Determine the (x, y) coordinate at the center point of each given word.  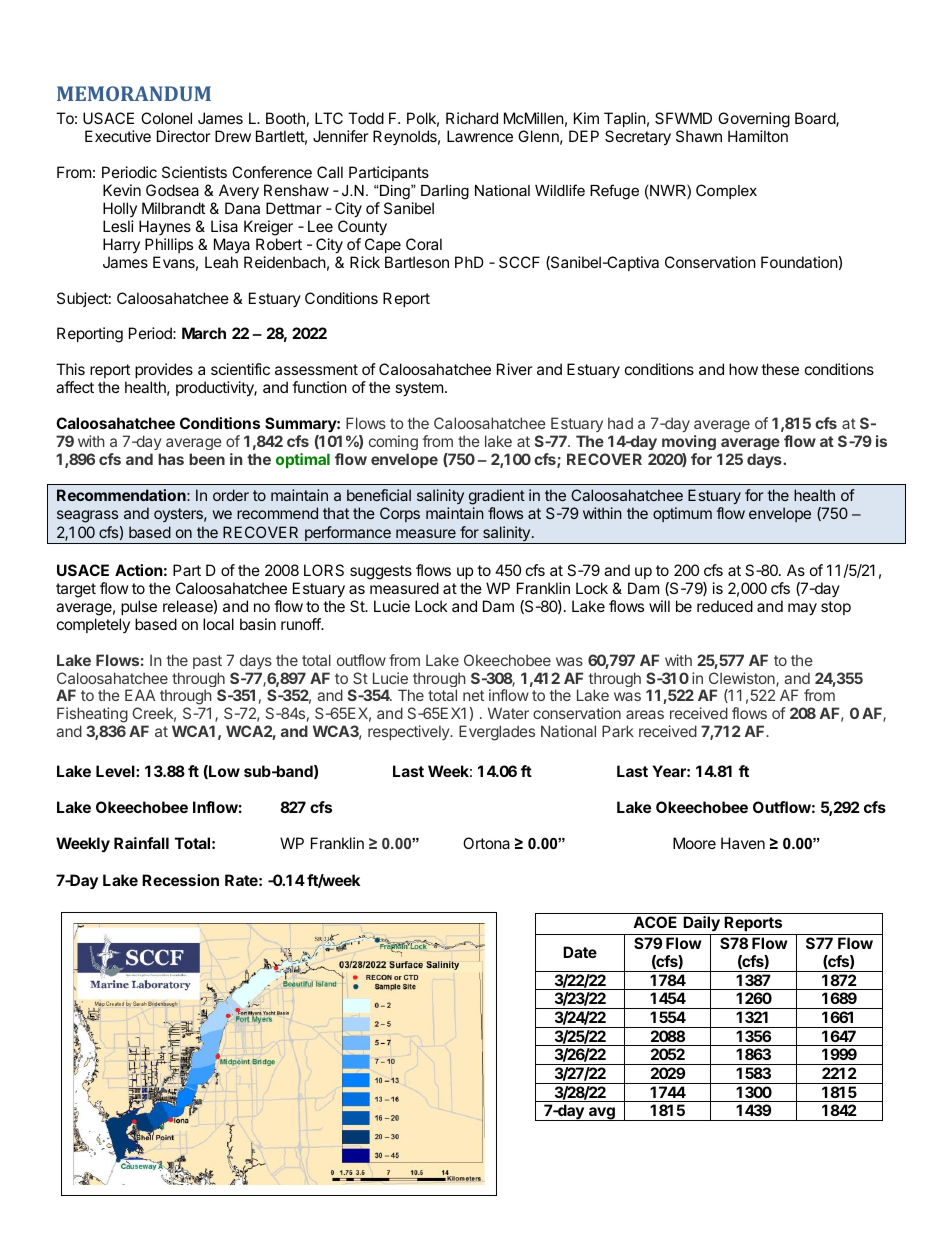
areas (645, 714)
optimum (682, 514)
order (231, 495)
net (473, 695)
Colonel (166, 118)
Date (580, 952)
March (204, 333)
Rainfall (141, 843)
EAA (140, 695)
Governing (754, 121)
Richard (472, 118)
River (515, 369)
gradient (497, 497)
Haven (743, 843)
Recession (180, 880)
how (743, 369)
